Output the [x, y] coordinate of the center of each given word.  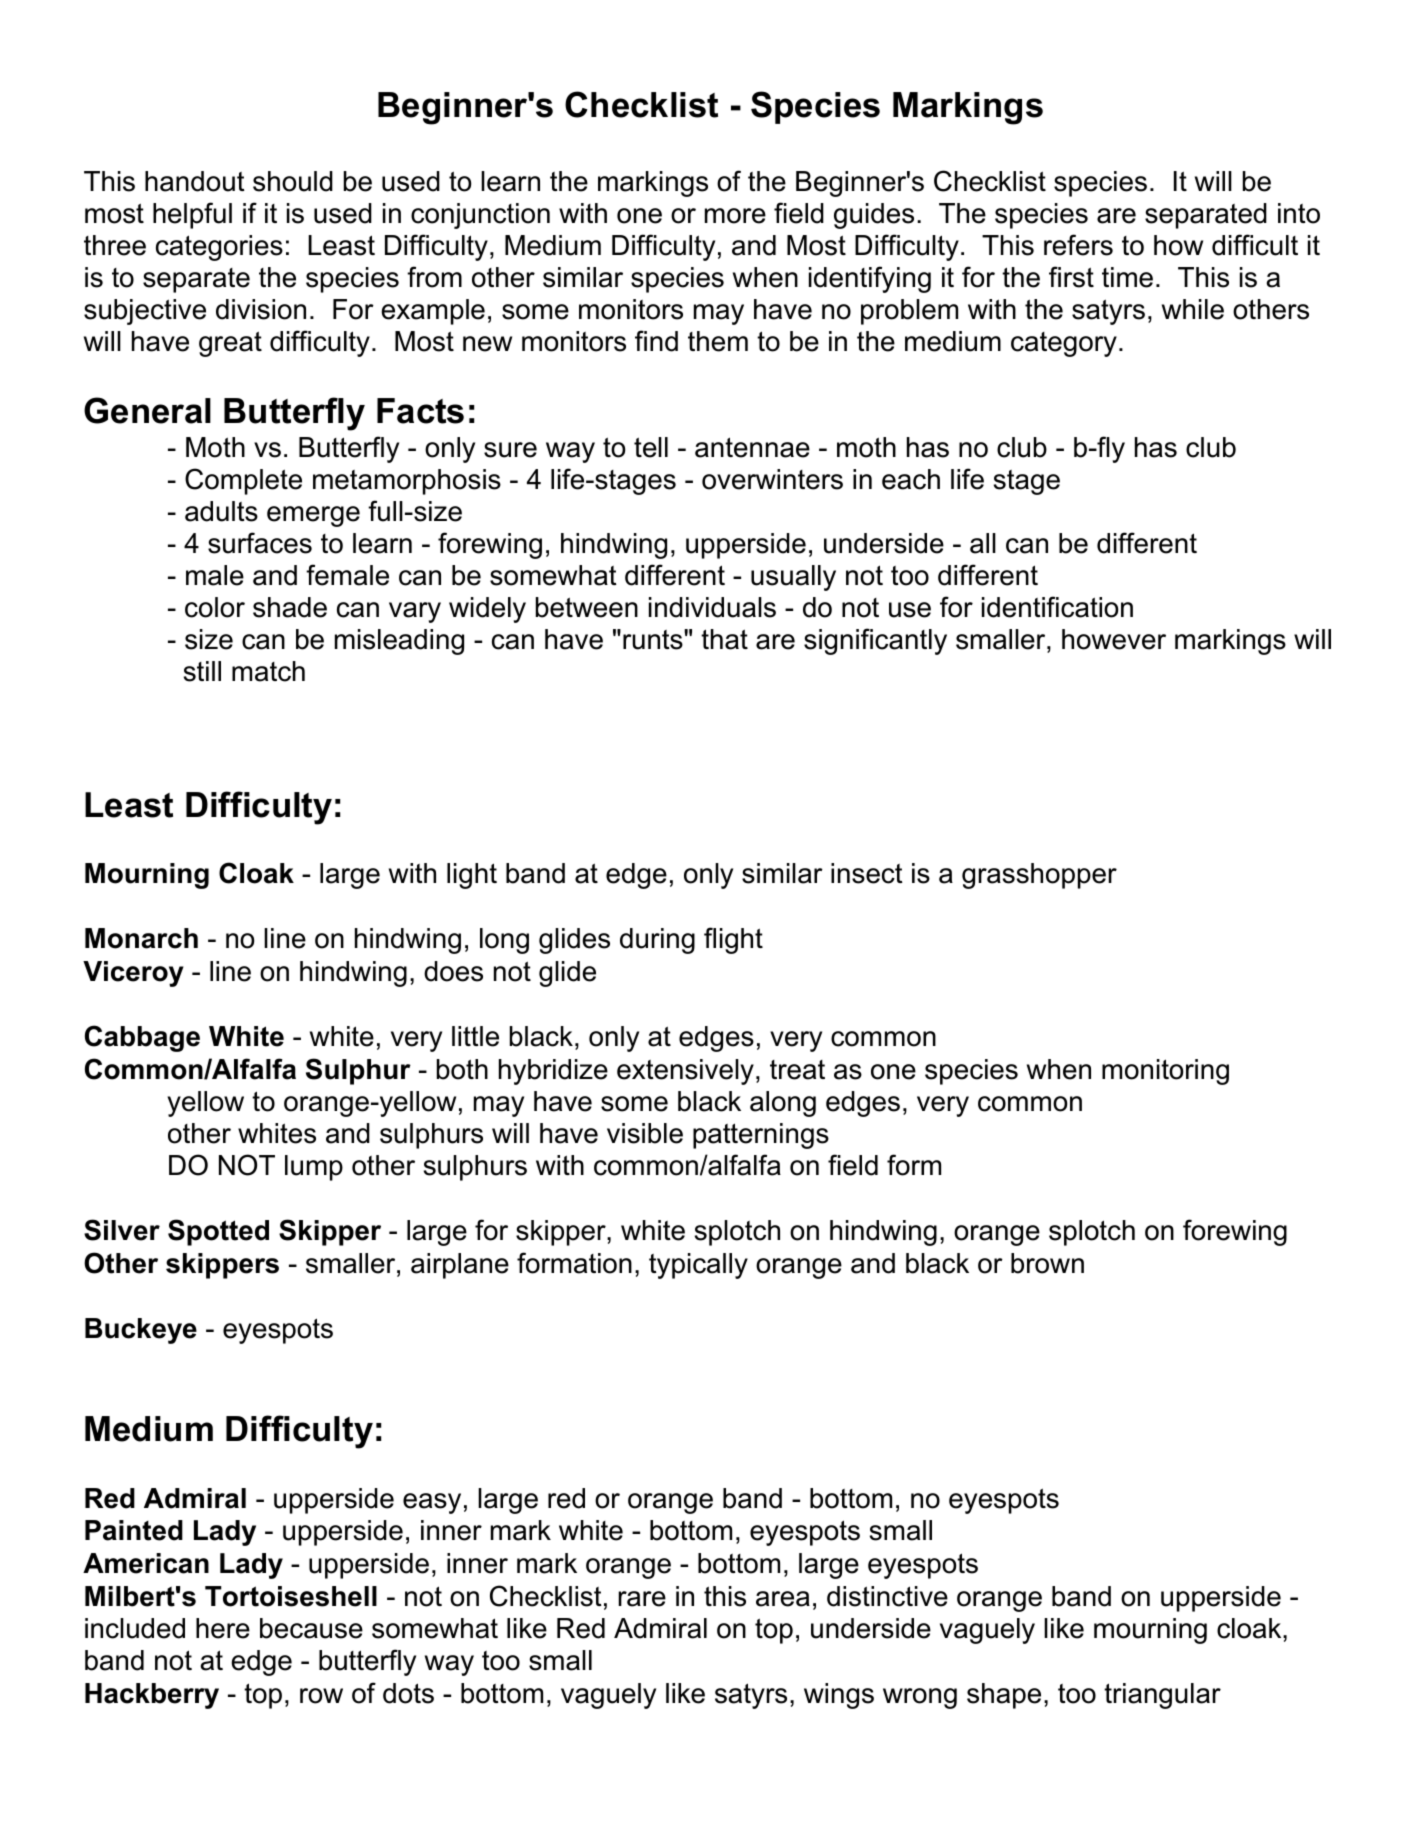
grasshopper [1039, 876]
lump [314, 1168]
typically [698, 1266]
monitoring [1165, 1072]
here [223, 1628]
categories [219, 248]
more [735, 216]
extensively [685, 1072]
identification [1057, 607]
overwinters [772, 479]
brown [1047, 1263]
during [657, 941]
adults [221, 511]
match [268, 671]
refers [1078, 245]
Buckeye [141, 1331]
